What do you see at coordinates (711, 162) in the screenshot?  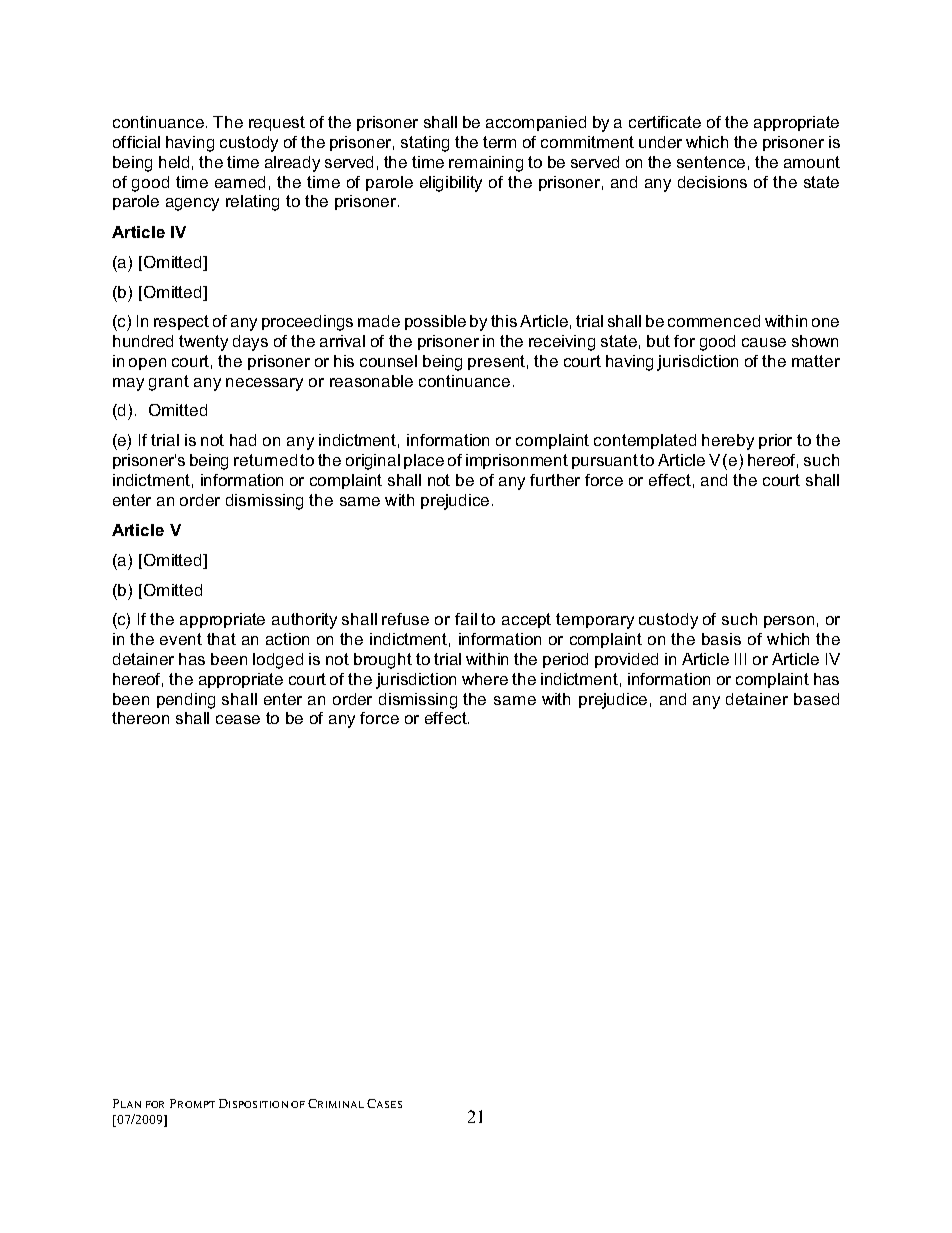 I see `sentence` at bounding box center [711, 162].
